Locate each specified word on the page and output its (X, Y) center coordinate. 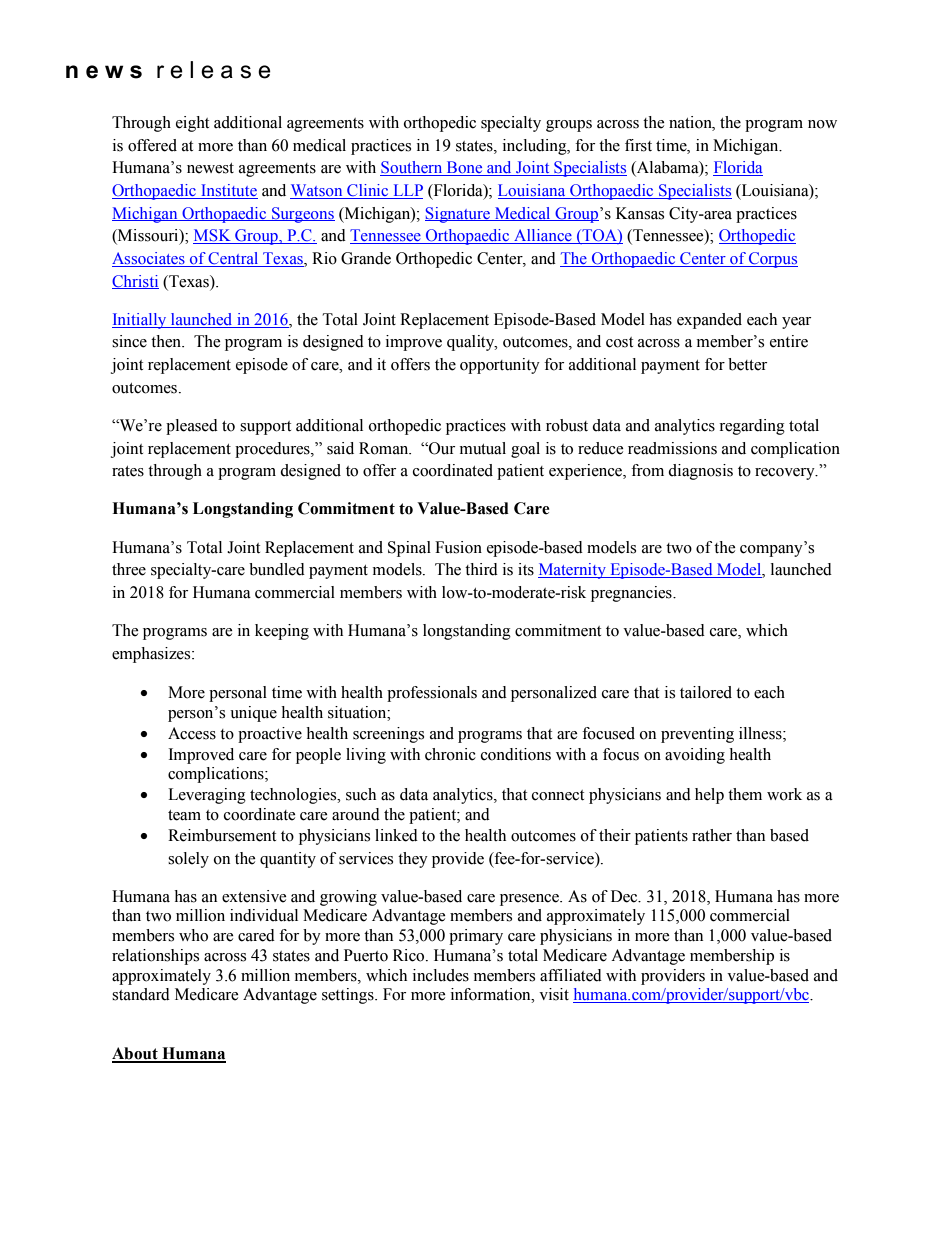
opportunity (500, 366)
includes (441, 975)
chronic (450, 754)
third (481, 569)
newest (210, 168)
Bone (464, 168)
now (822, 124)
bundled (277, 569)
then (167, 341)
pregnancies (632, 594)
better (747, 364)
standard (141, 994)
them (745, 794)
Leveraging (207, 796)
